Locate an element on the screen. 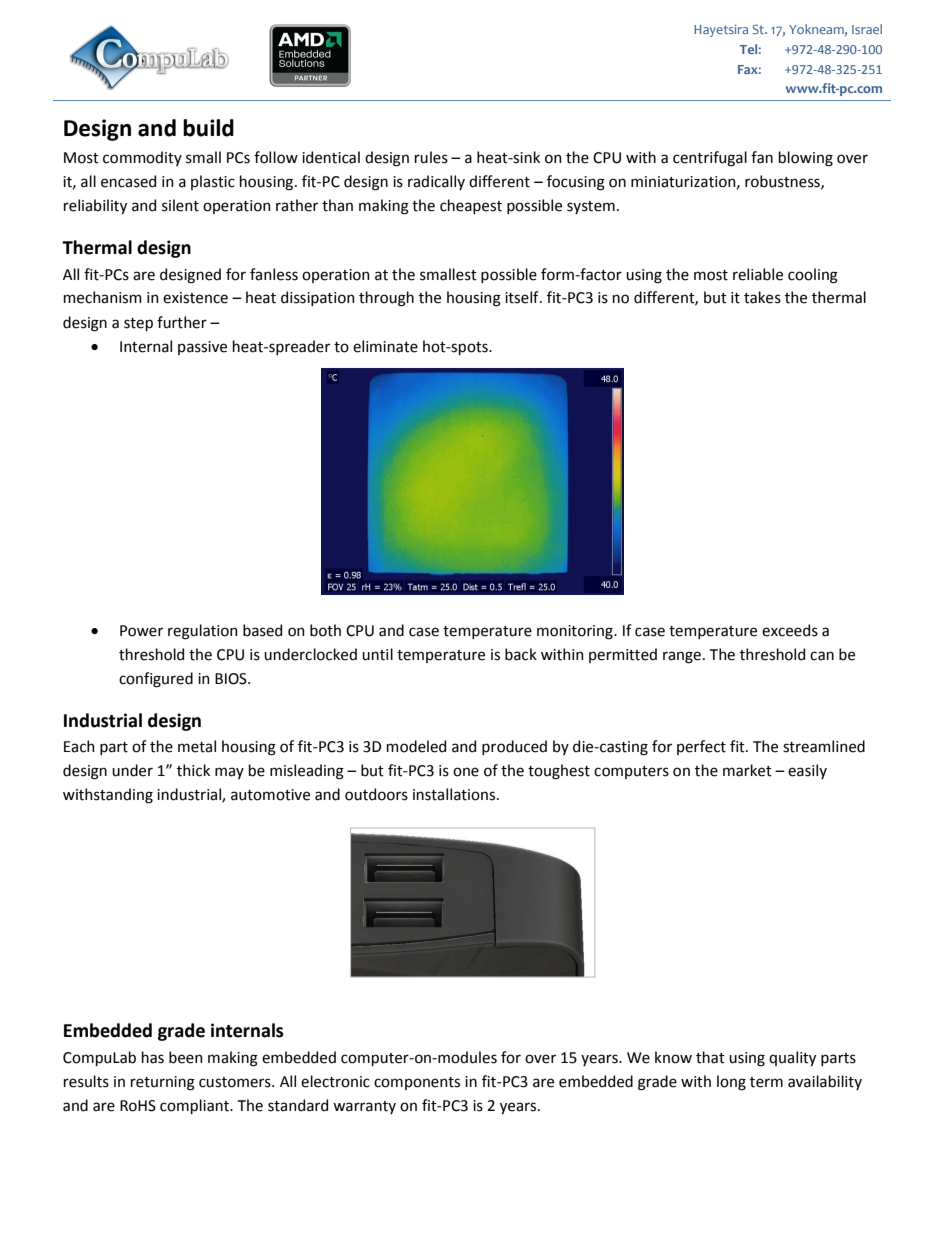 The height and width of the screenshot is (1233, 952). Power is located at coordinates (141, 631).
